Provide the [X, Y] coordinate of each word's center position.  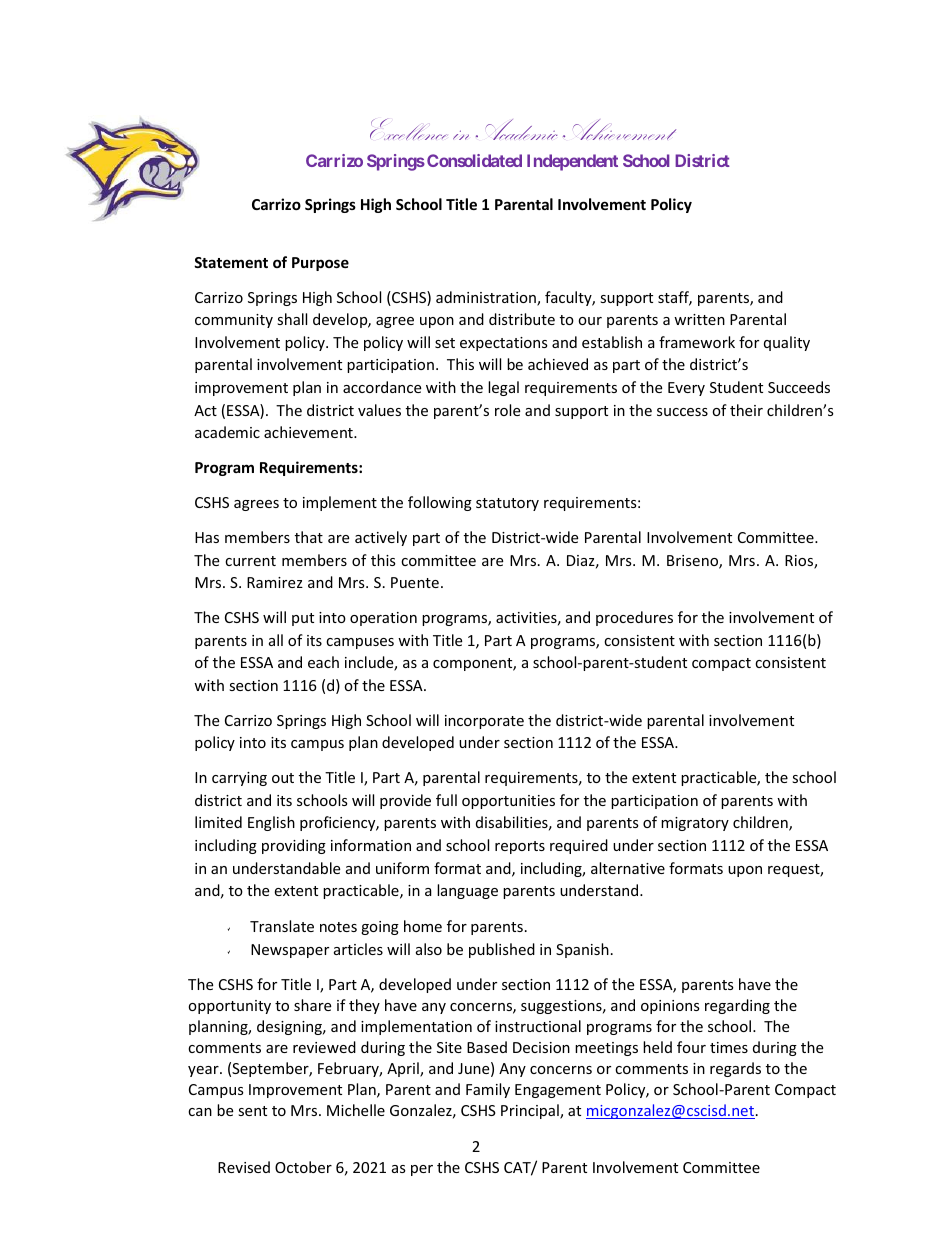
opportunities [508, 802]
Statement [231, 262]
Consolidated [474, 160]
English [271, 823]
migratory [695, 824]
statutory [507, 504]
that [309, 537]
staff [675, 298]
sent [252, 1111]
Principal [531, 1111]
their [746, 410]
